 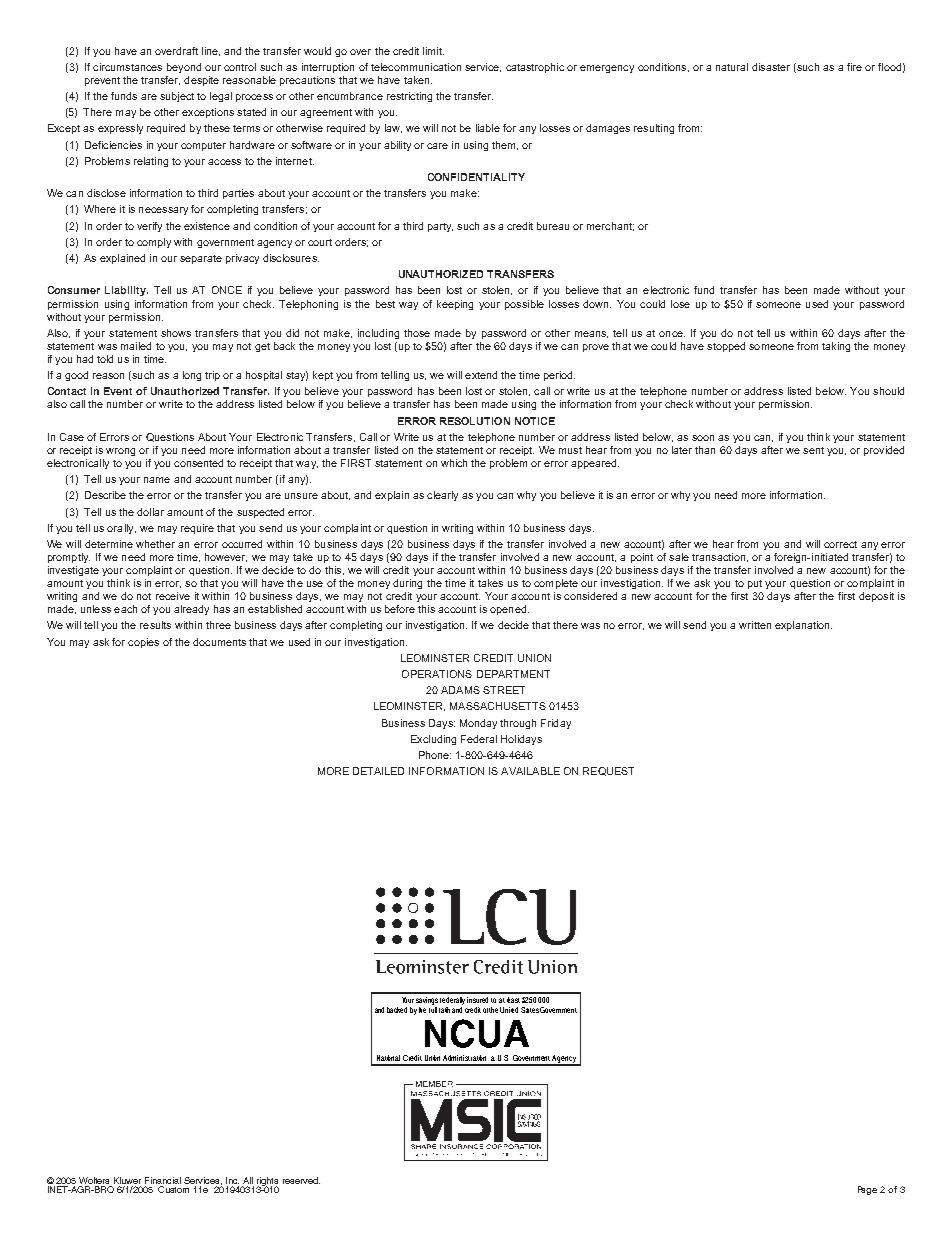 What do you see at coordinates (177, 97) in the document?
I see `subject` at bounding box center [177, 97].
